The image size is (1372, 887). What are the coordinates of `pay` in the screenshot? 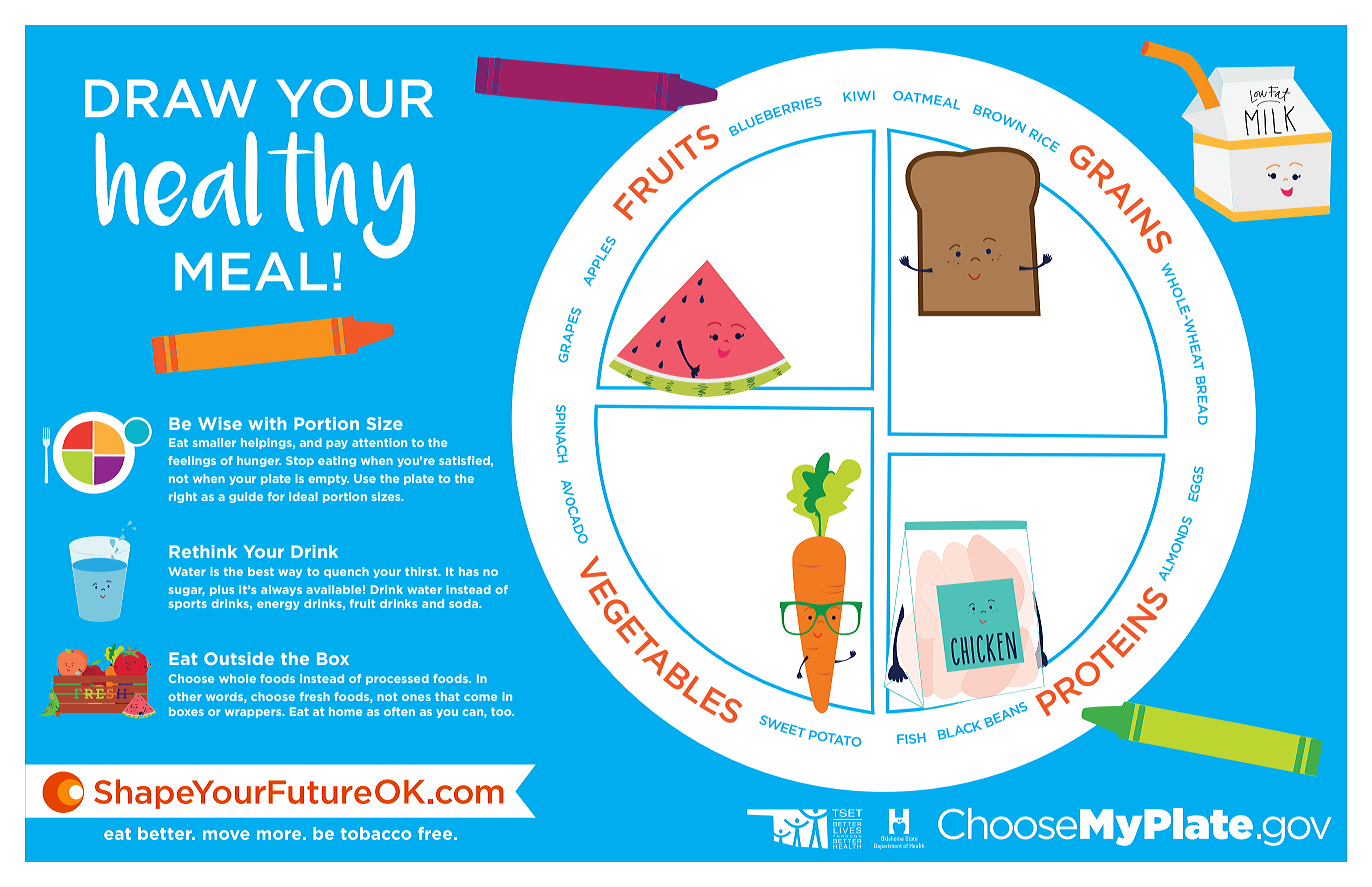 It's located at (337, 444).
